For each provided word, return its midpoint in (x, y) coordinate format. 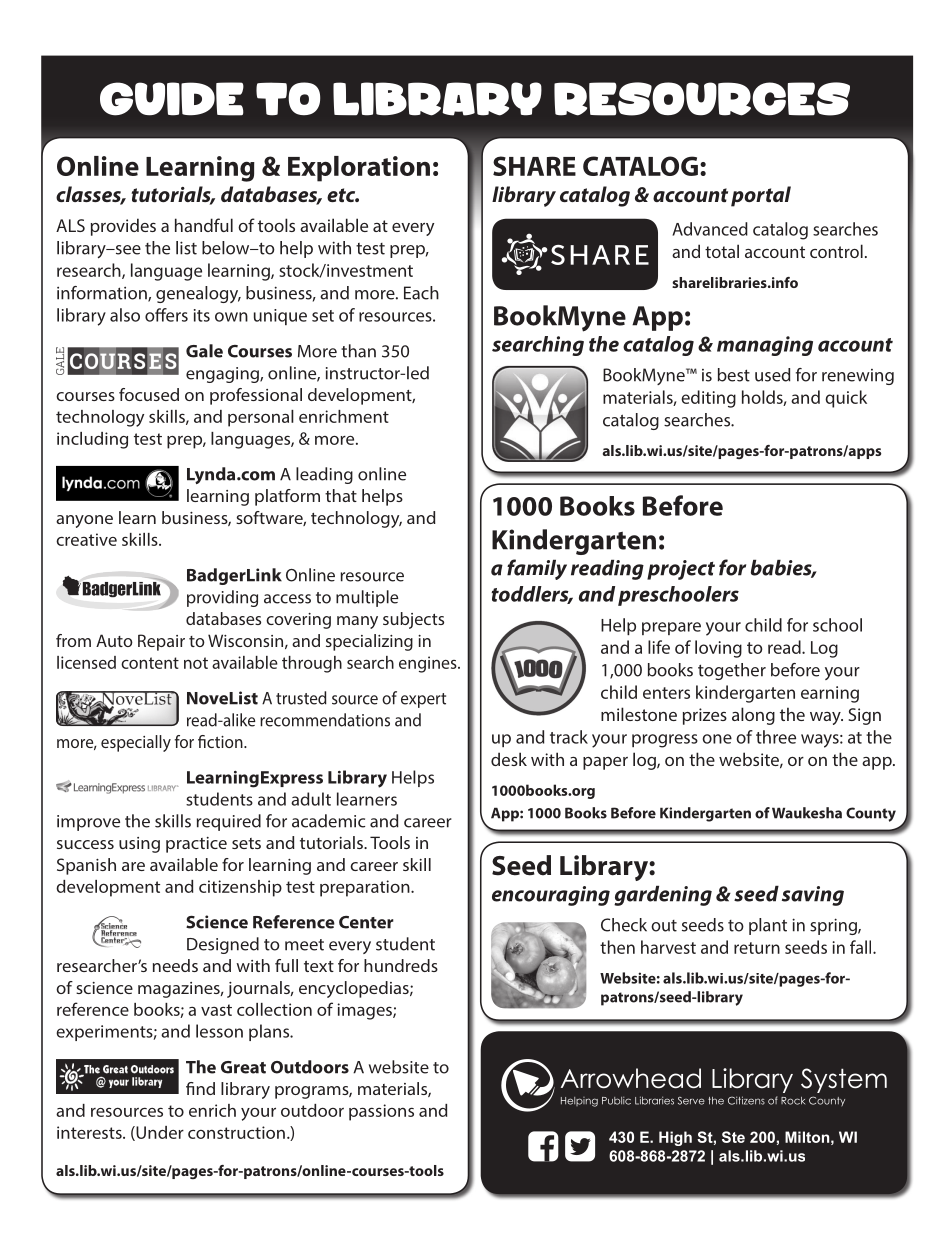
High (675, 1138)
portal (761, 196)
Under (159, 1133)
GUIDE (172, 99)
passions (381, 1112)
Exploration (359, 169)
